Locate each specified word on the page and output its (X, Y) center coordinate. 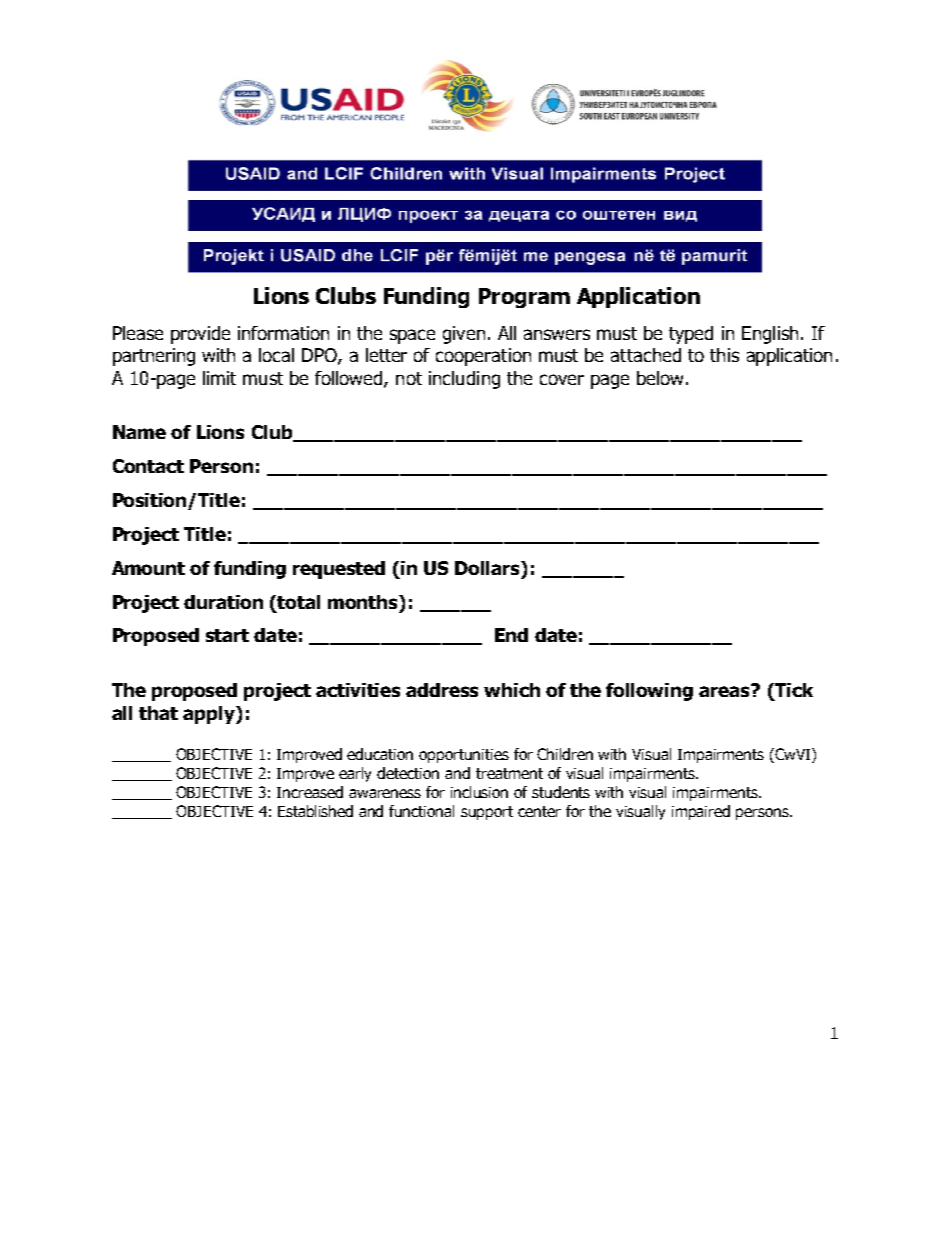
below (662, 378)
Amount (148, 568)
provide (200, 335)
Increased (310, 792)
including (464, 380)
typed (691, 335)
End (511, 635)
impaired (701, 812)
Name (139, 432)
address (442, 690)
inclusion (479, 792)
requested (339, 570)
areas (726, 690)
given (464, 335)
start (227, 635)
